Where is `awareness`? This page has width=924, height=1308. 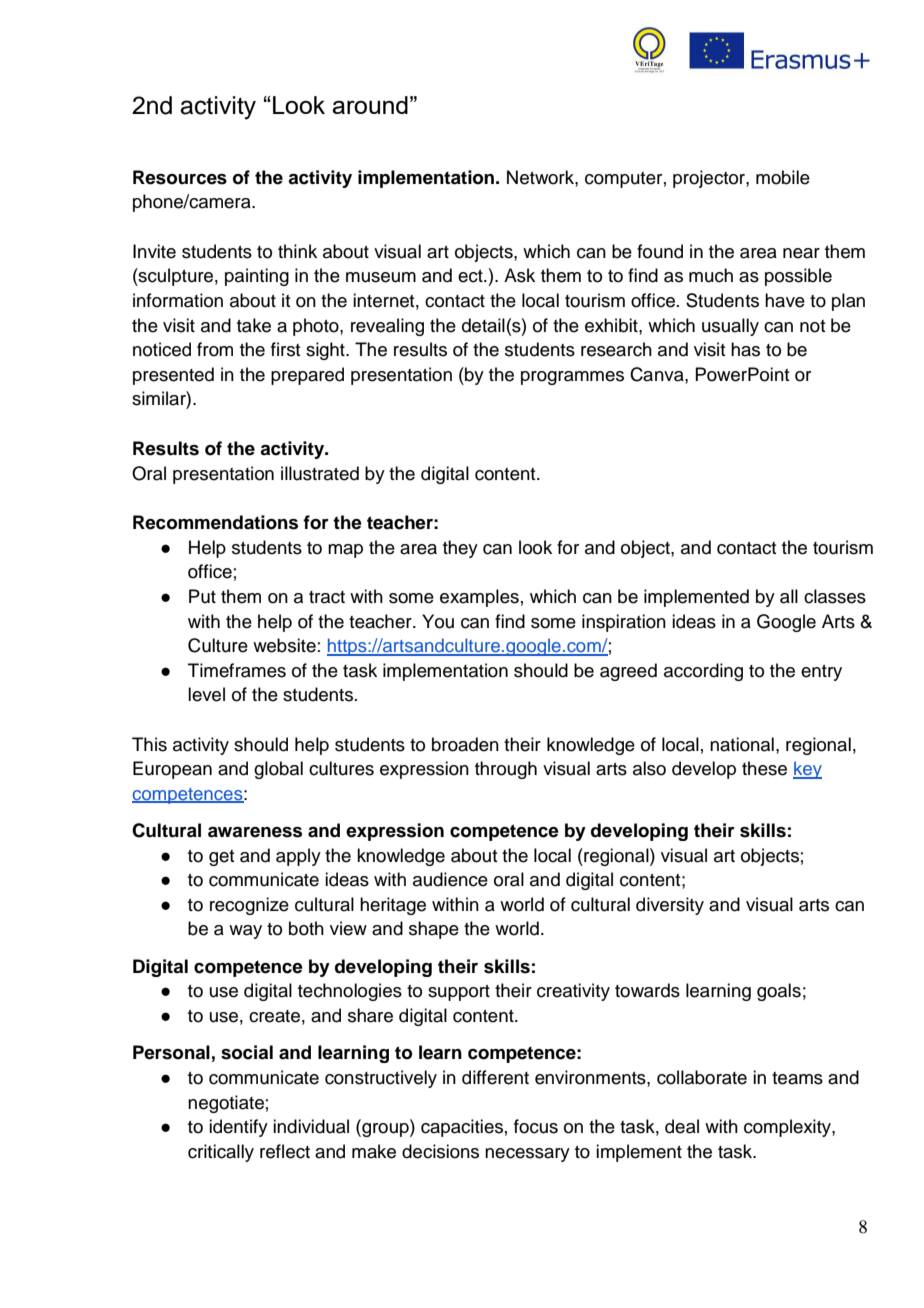
awareness is located at coordinates (255, 832).
